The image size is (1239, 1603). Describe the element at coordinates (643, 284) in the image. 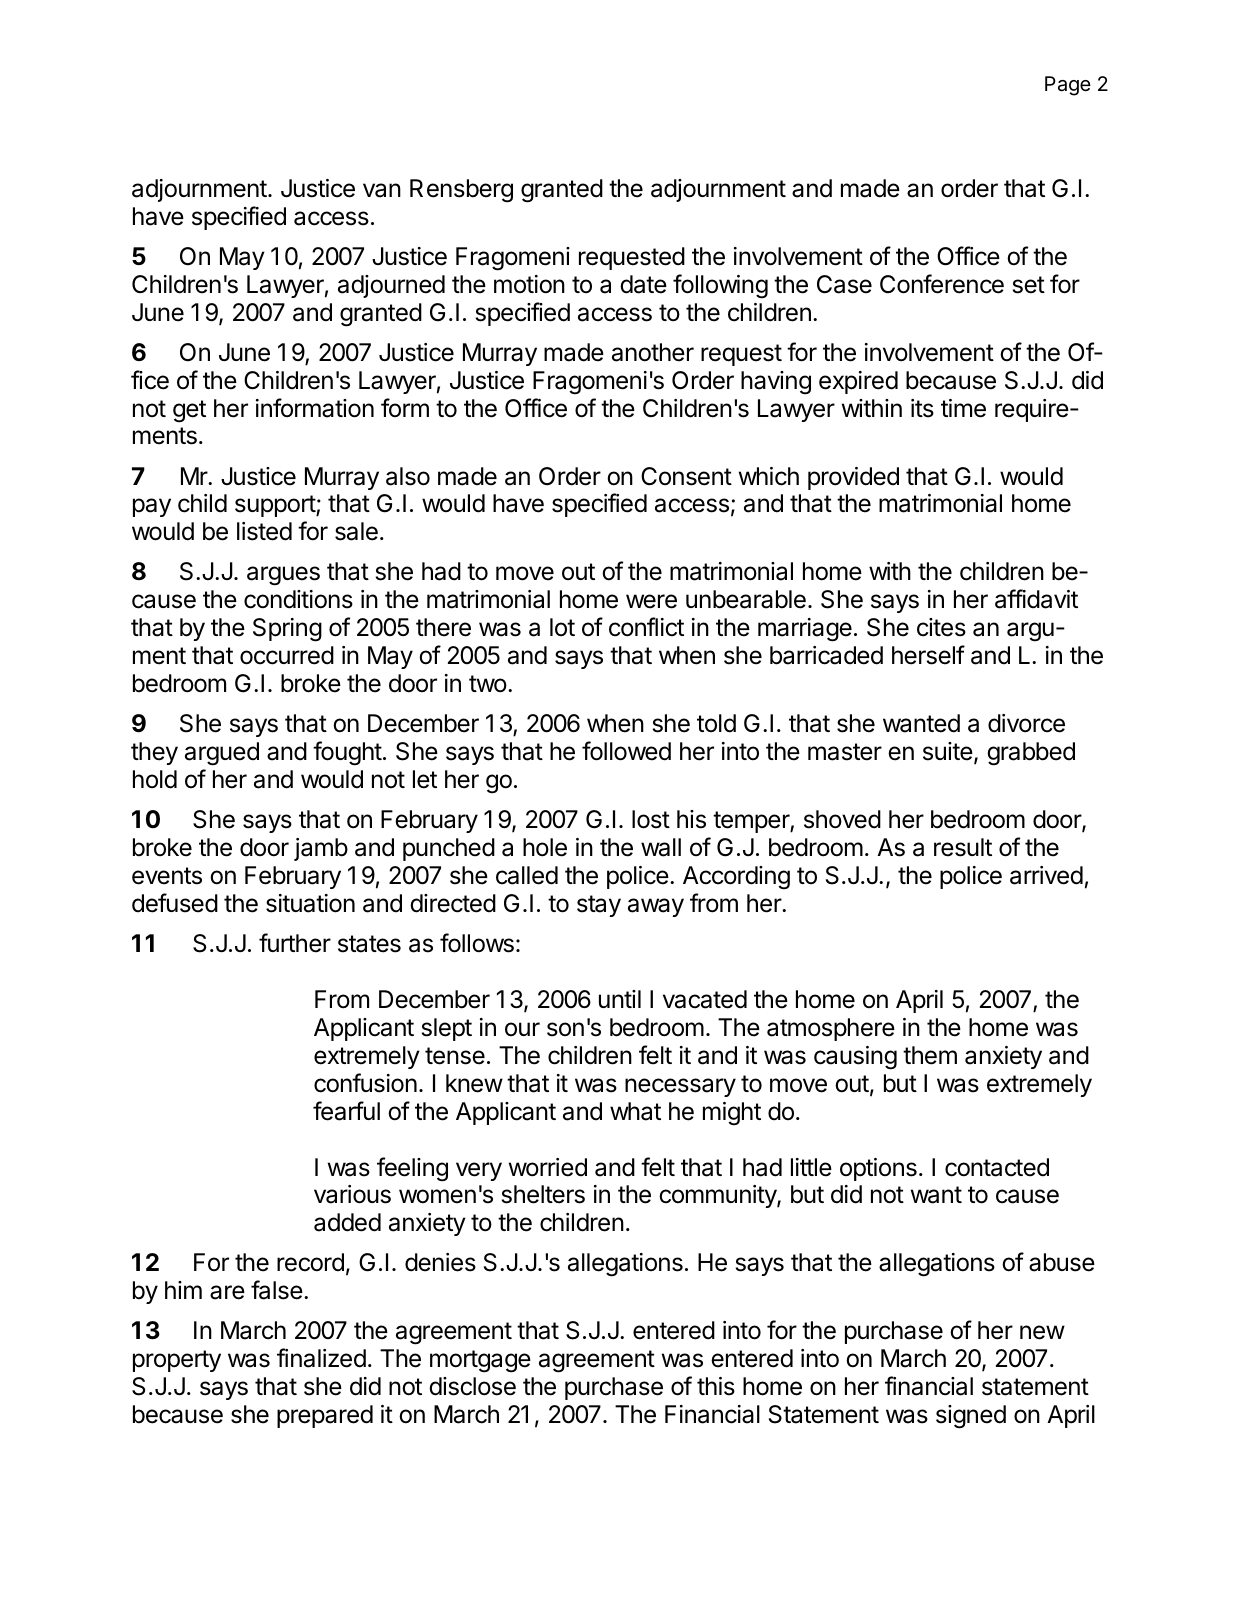

I see `date` at that location.
